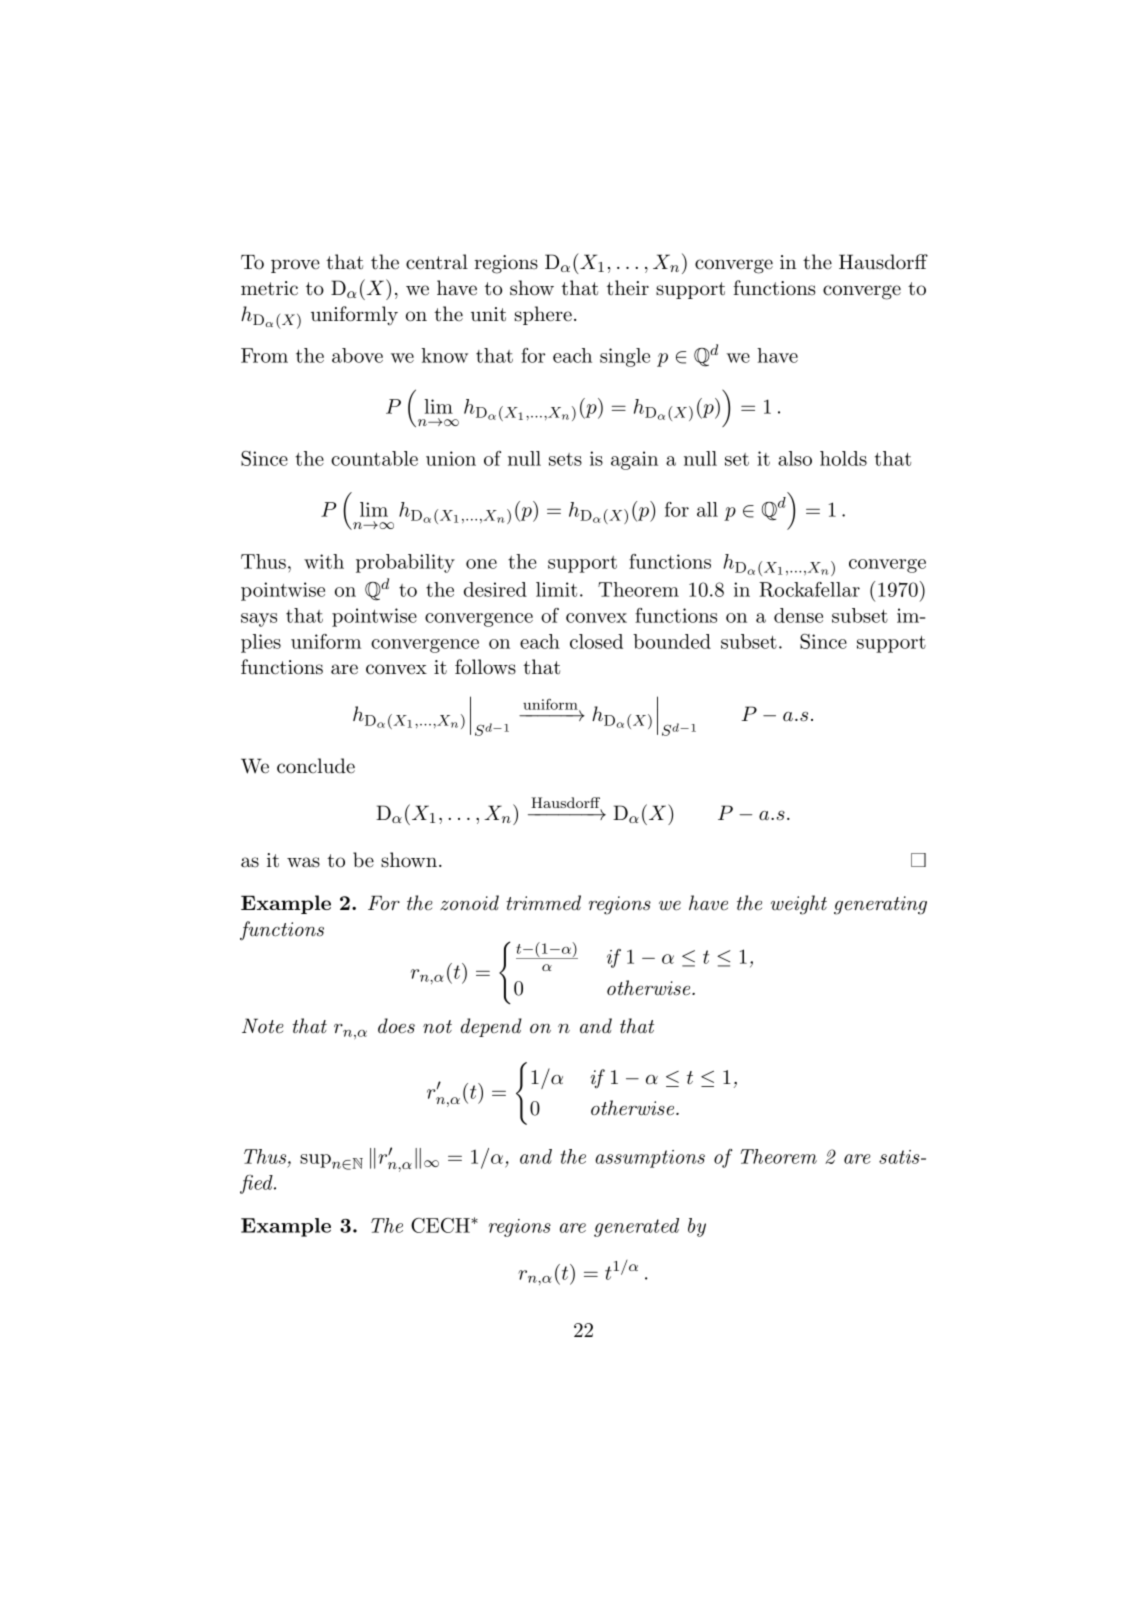  What do you see at coordinates (543, 315) in the image?
I see `sphere` at bounding box center [543, 315].
